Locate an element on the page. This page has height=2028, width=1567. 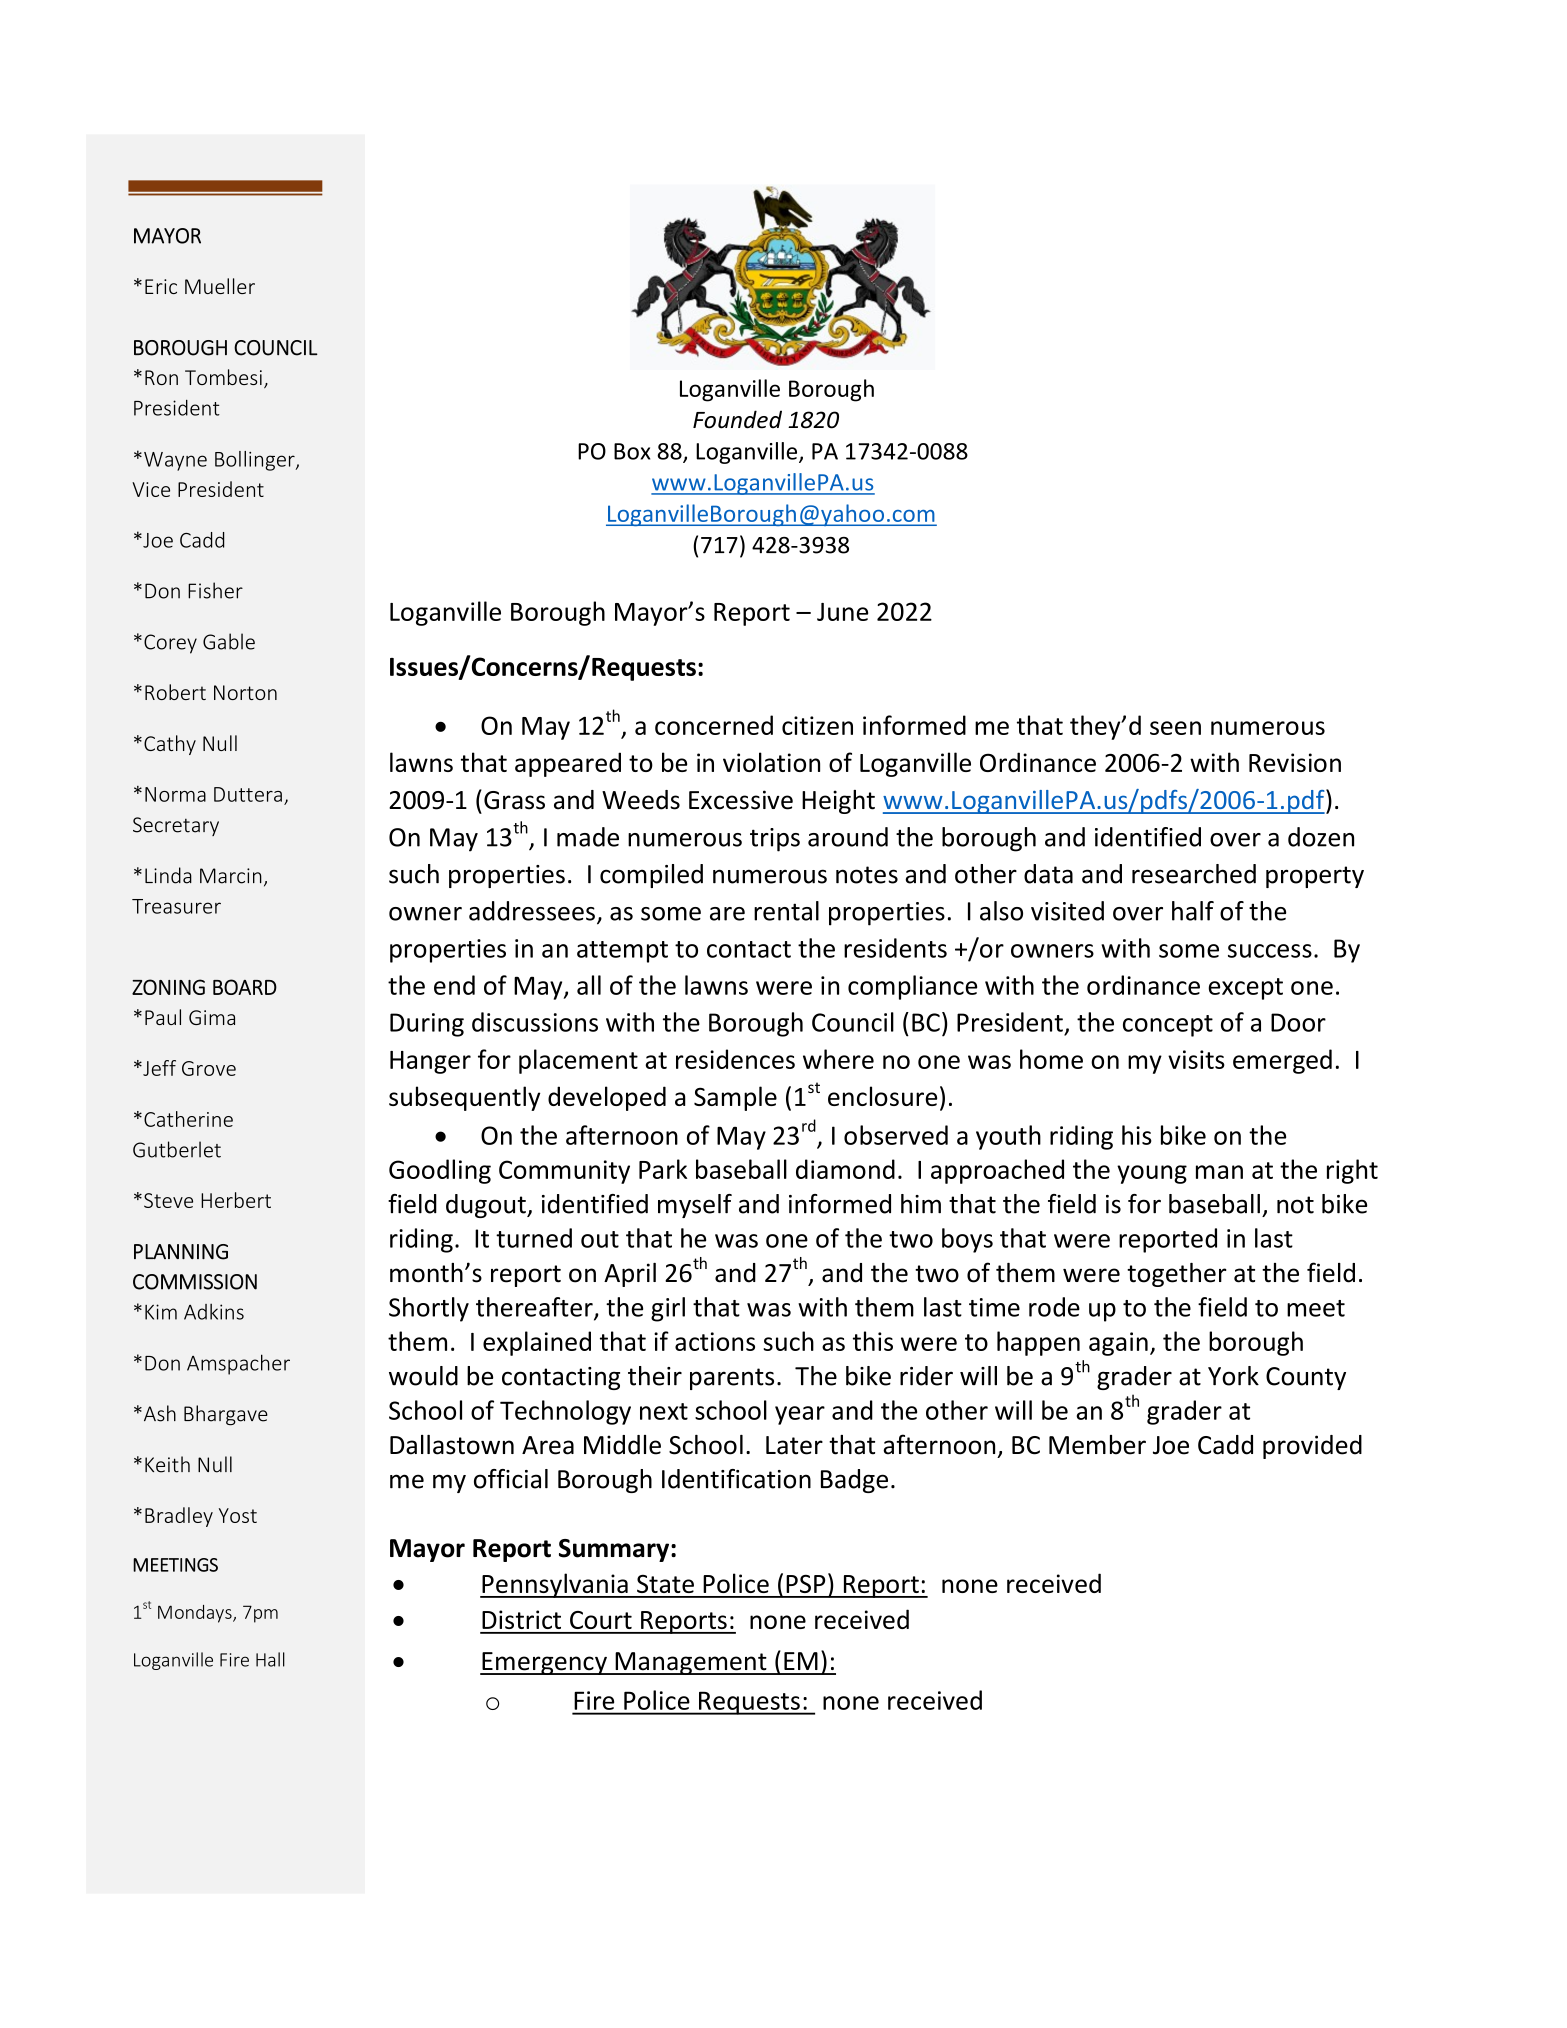
Management is located at coordinates (691, 1663).
